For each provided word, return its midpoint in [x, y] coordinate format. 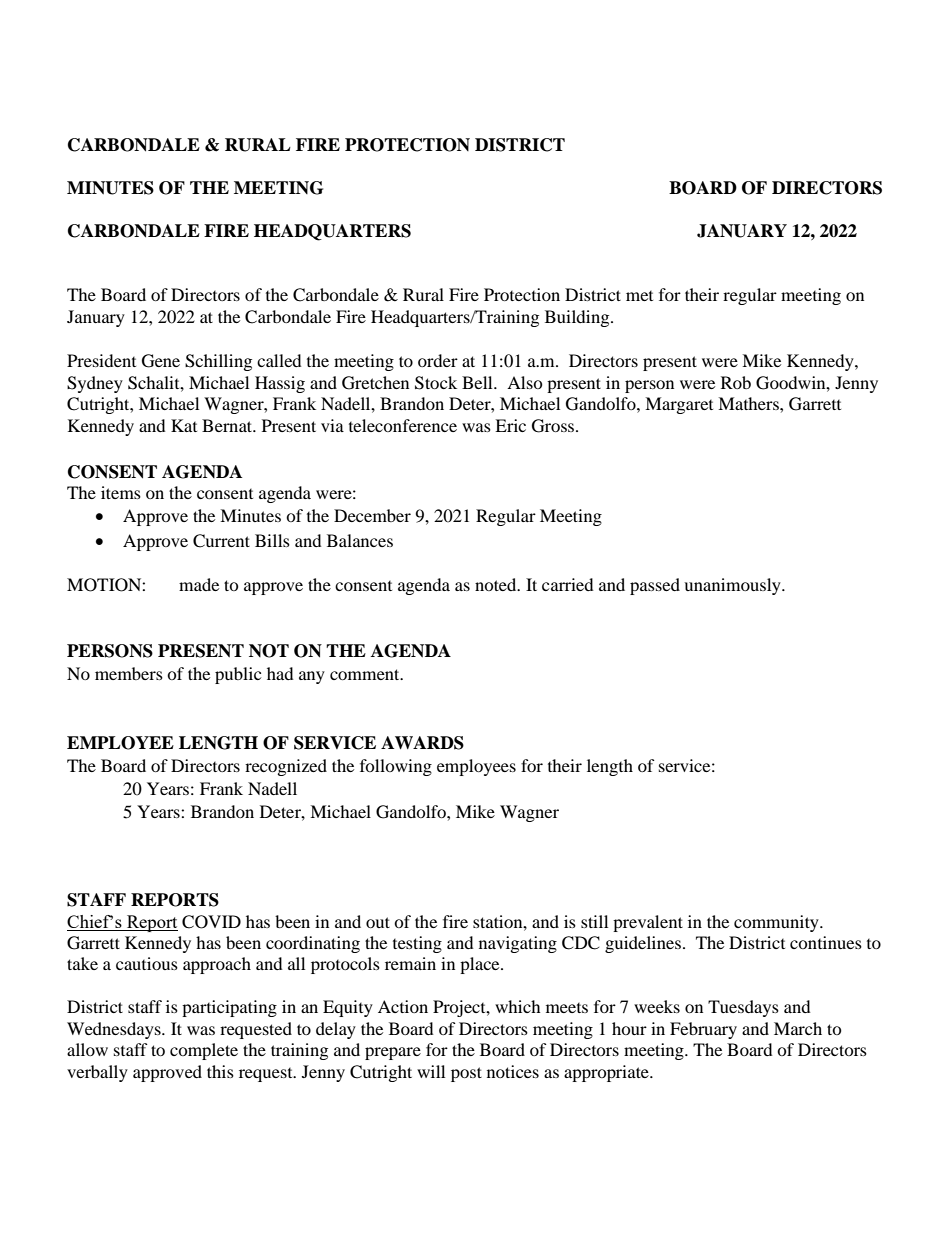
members [129, 673]
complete [204, 1051]
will [431, 1071]
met [639, 296]
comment [366, 674]
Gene [161, 361]
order [438, 360]
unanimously [733, 586]
